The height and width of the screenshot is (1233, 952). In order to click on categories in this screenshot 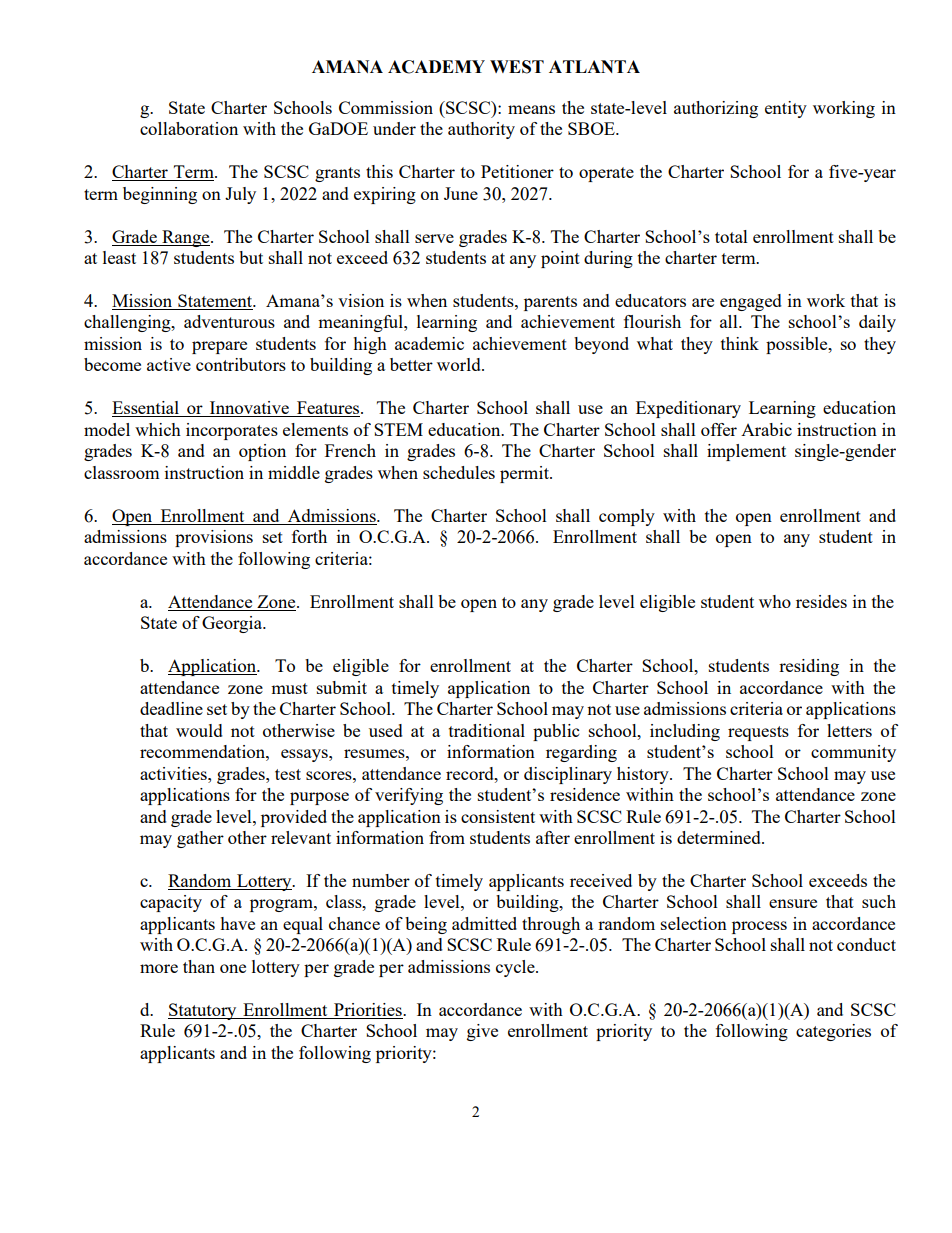, I will do `click(833, 1032)`.
